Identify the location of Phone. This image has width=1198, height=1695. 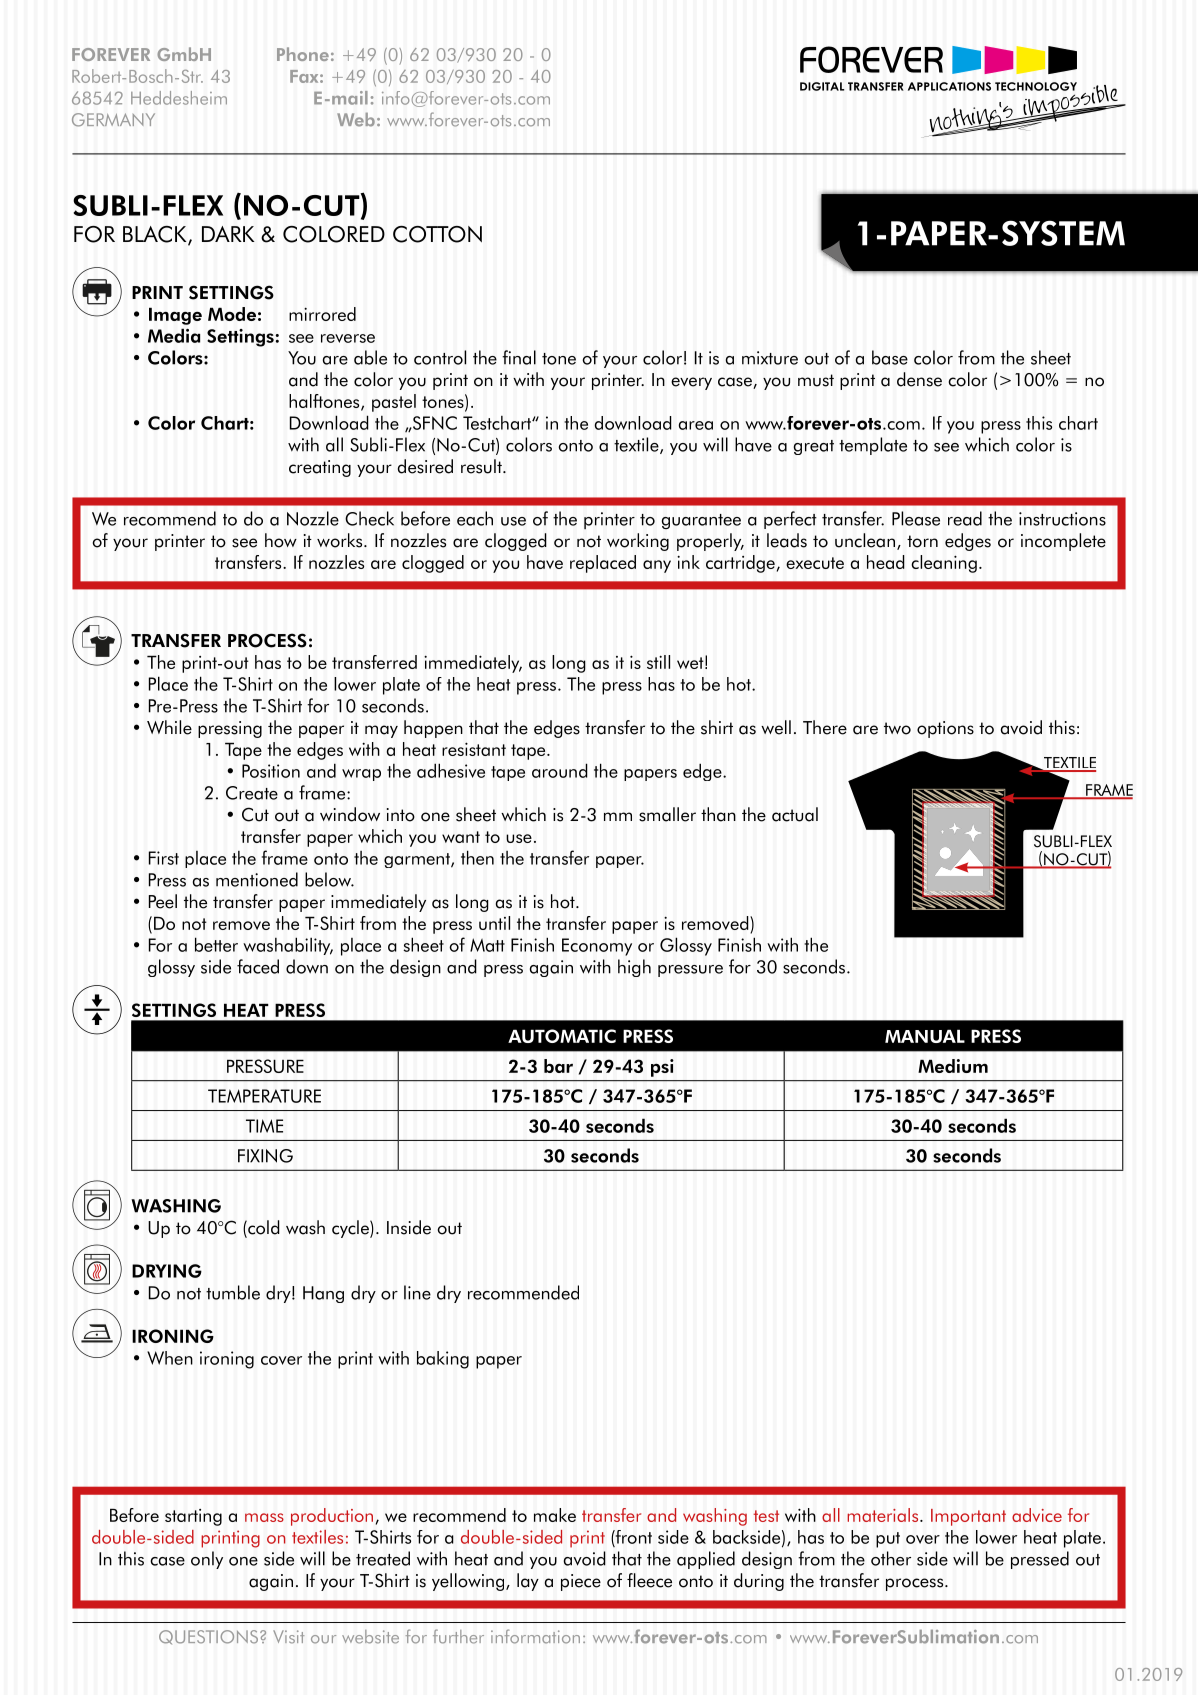
(303, 54).
